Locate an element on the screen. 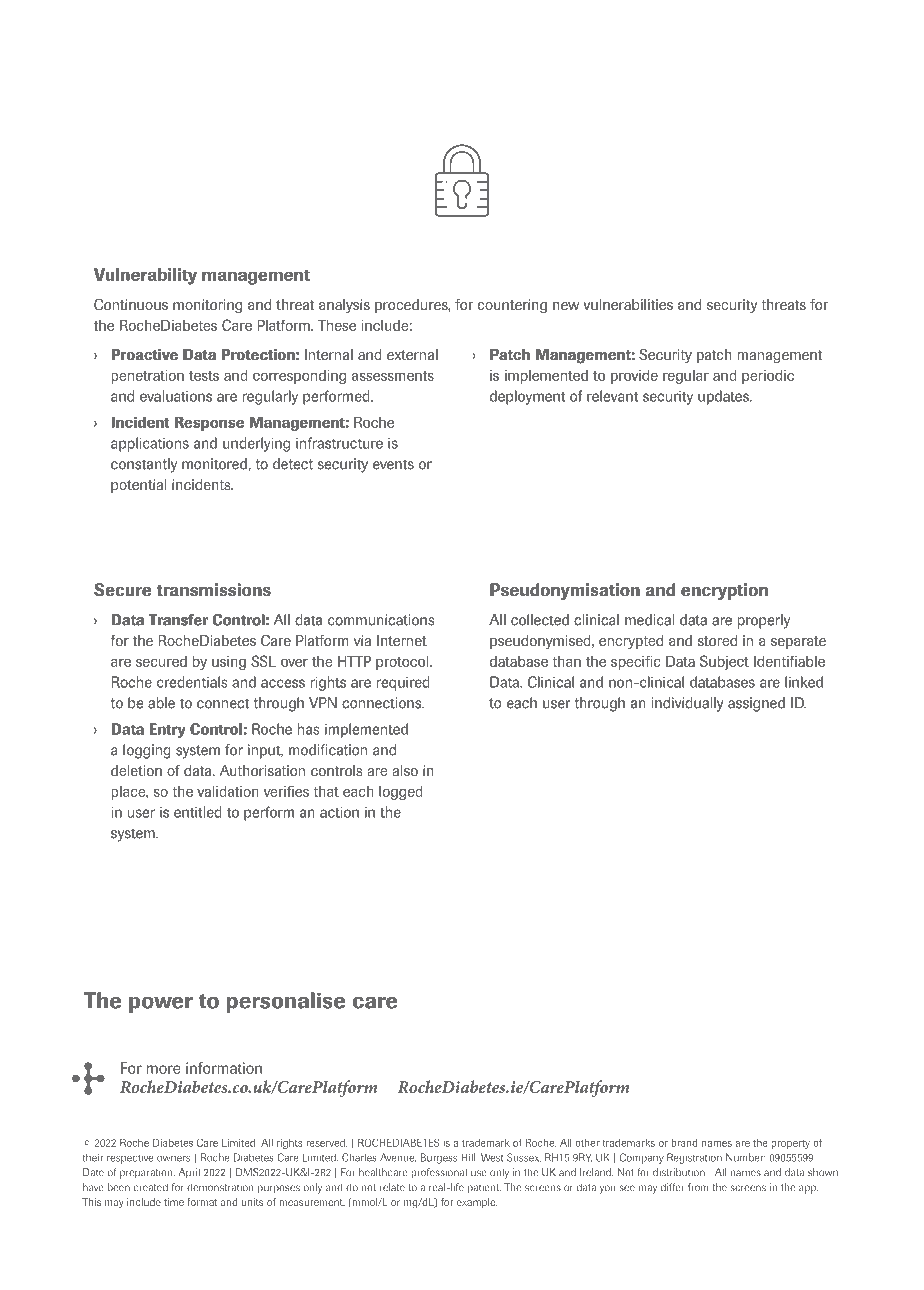  monitoring is located at coordinates (207, 306).
